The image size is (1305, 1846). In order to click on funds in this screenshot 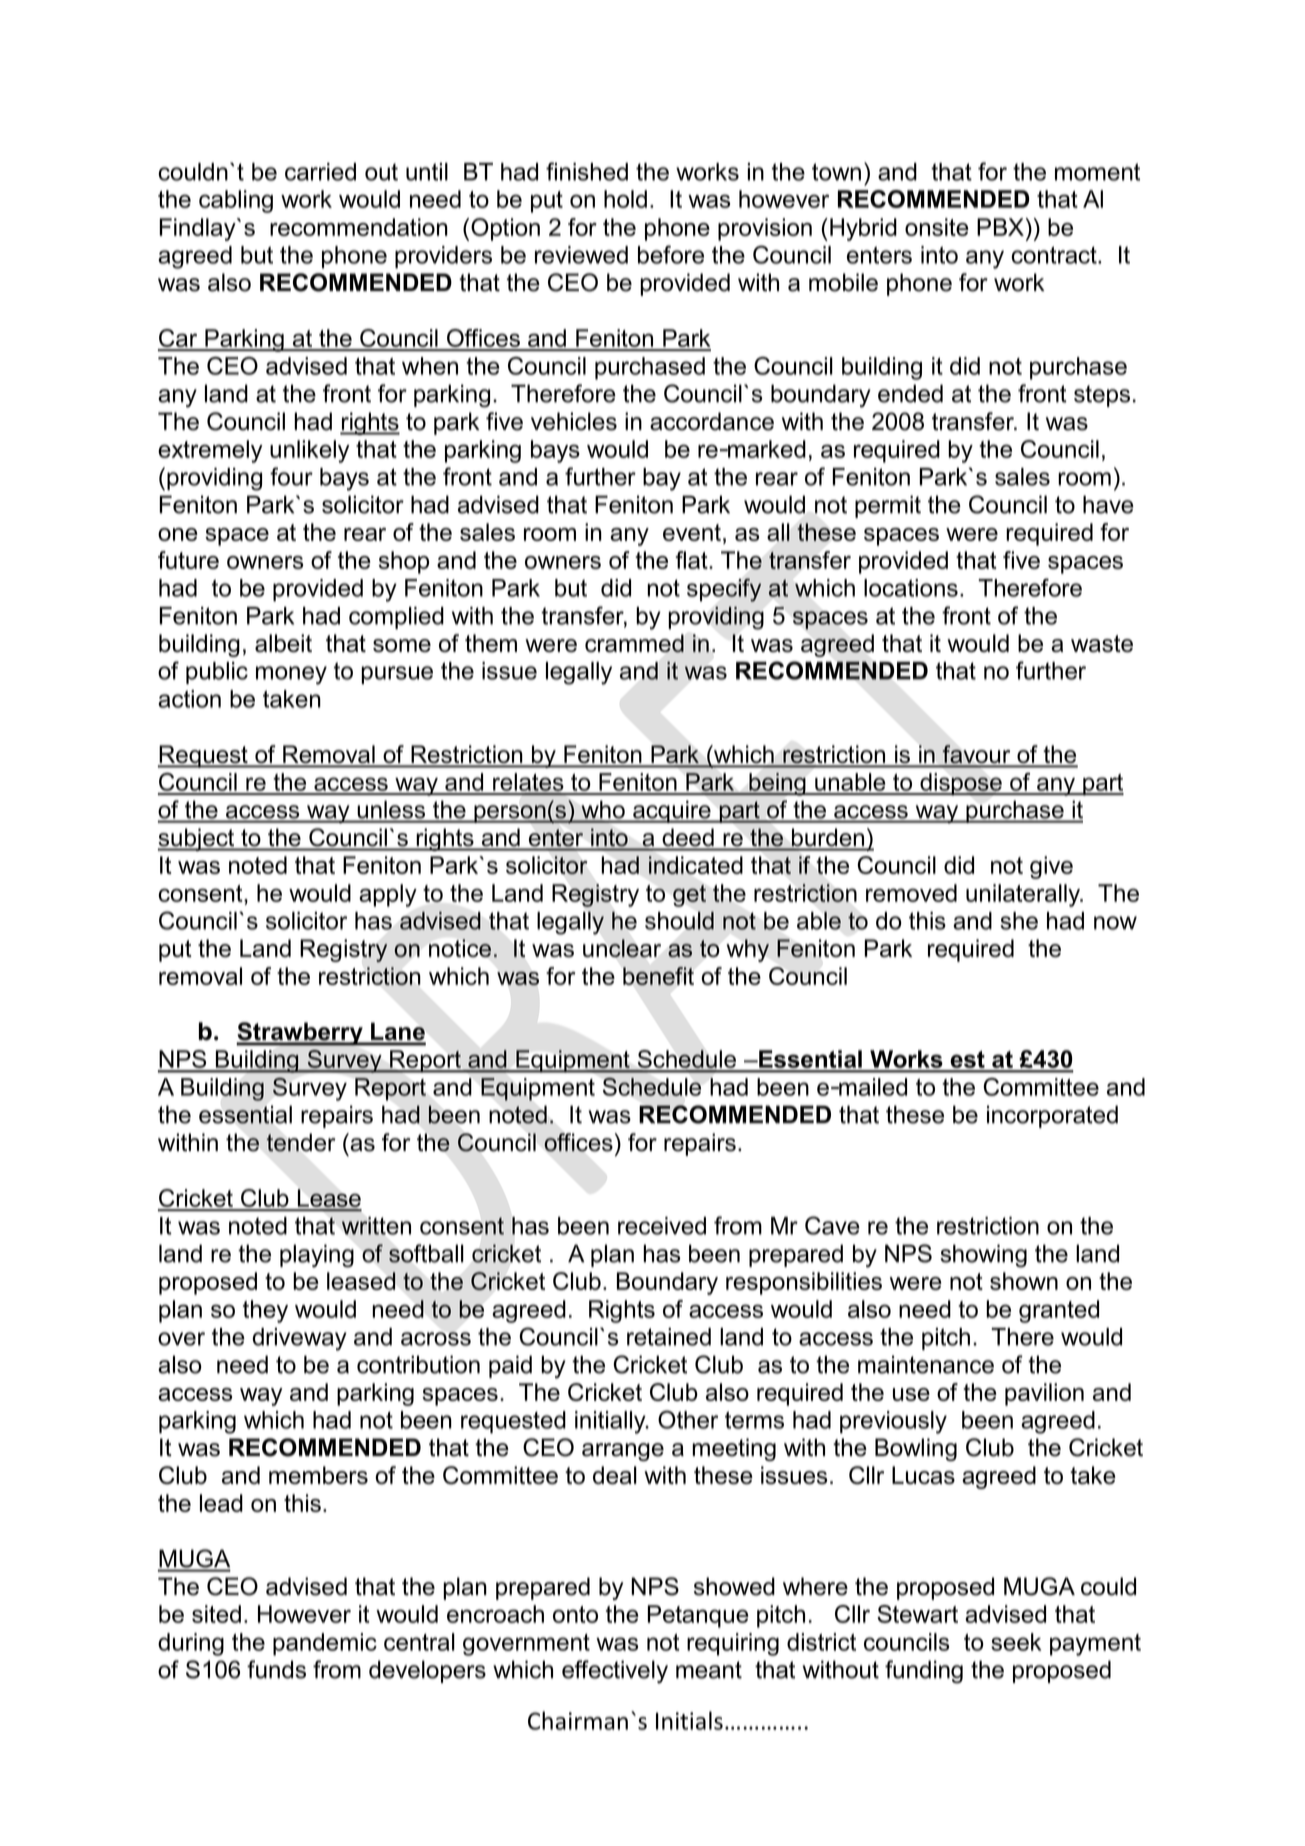, I will do `click(276, 1669)`.
